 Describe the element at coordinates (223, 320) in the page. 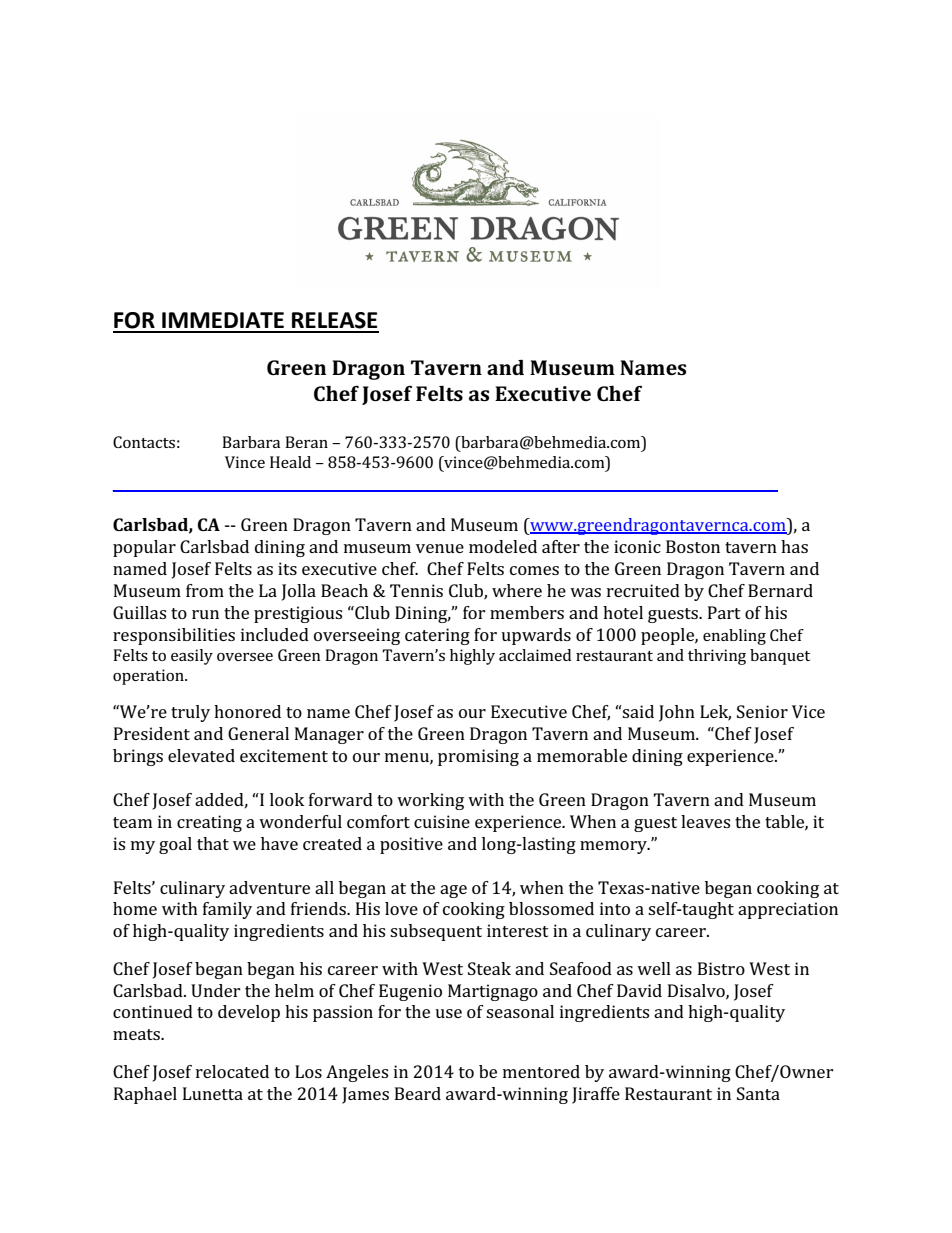

I see `IMMEDIATE` at that location.
